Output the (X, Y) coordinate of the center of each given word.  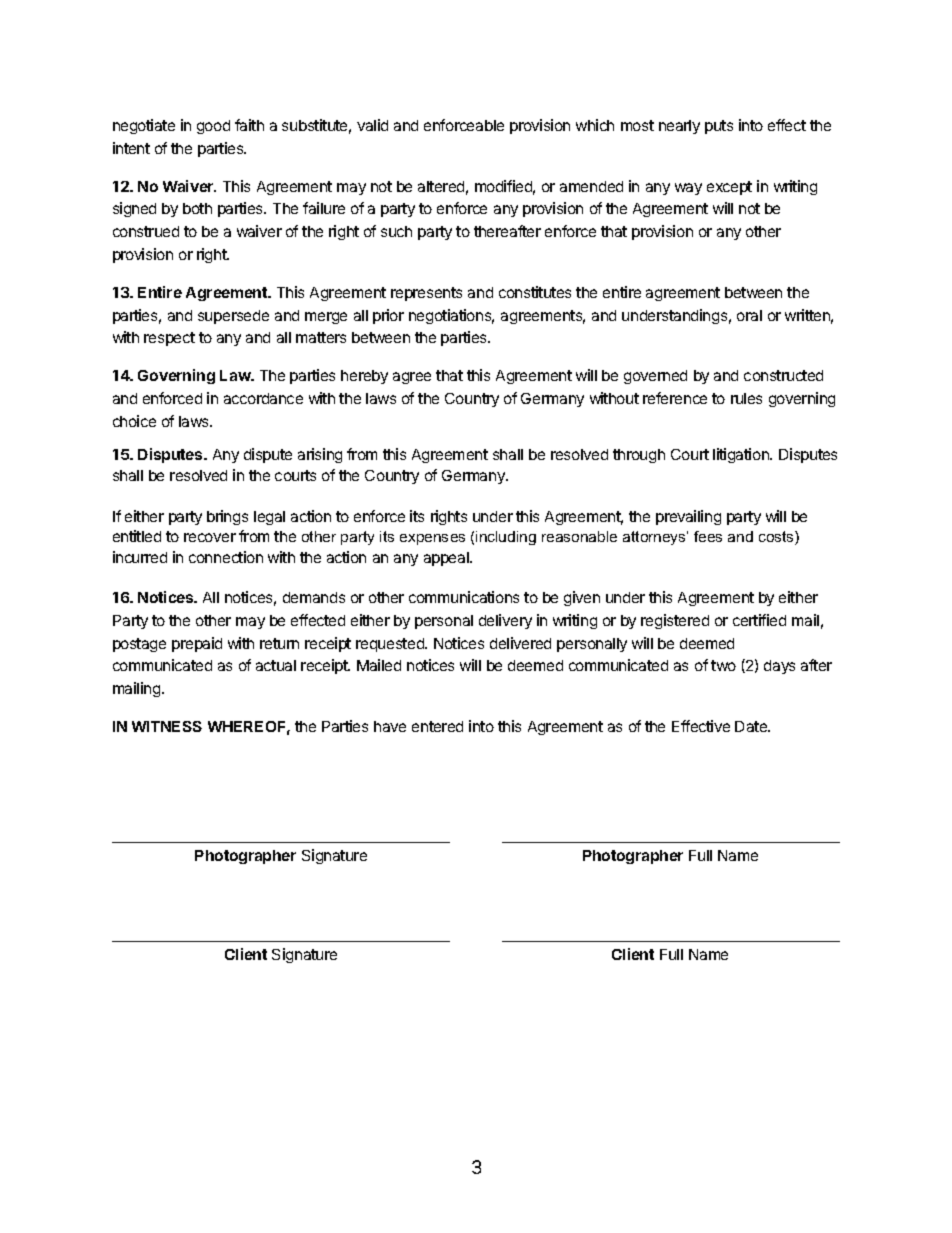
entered (437, 726)
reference (675, 398)
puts (719, 127)
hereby (364, 377)
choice (134, 421)
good (213, 127)
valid (372, 125)
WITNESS (167, 726)
